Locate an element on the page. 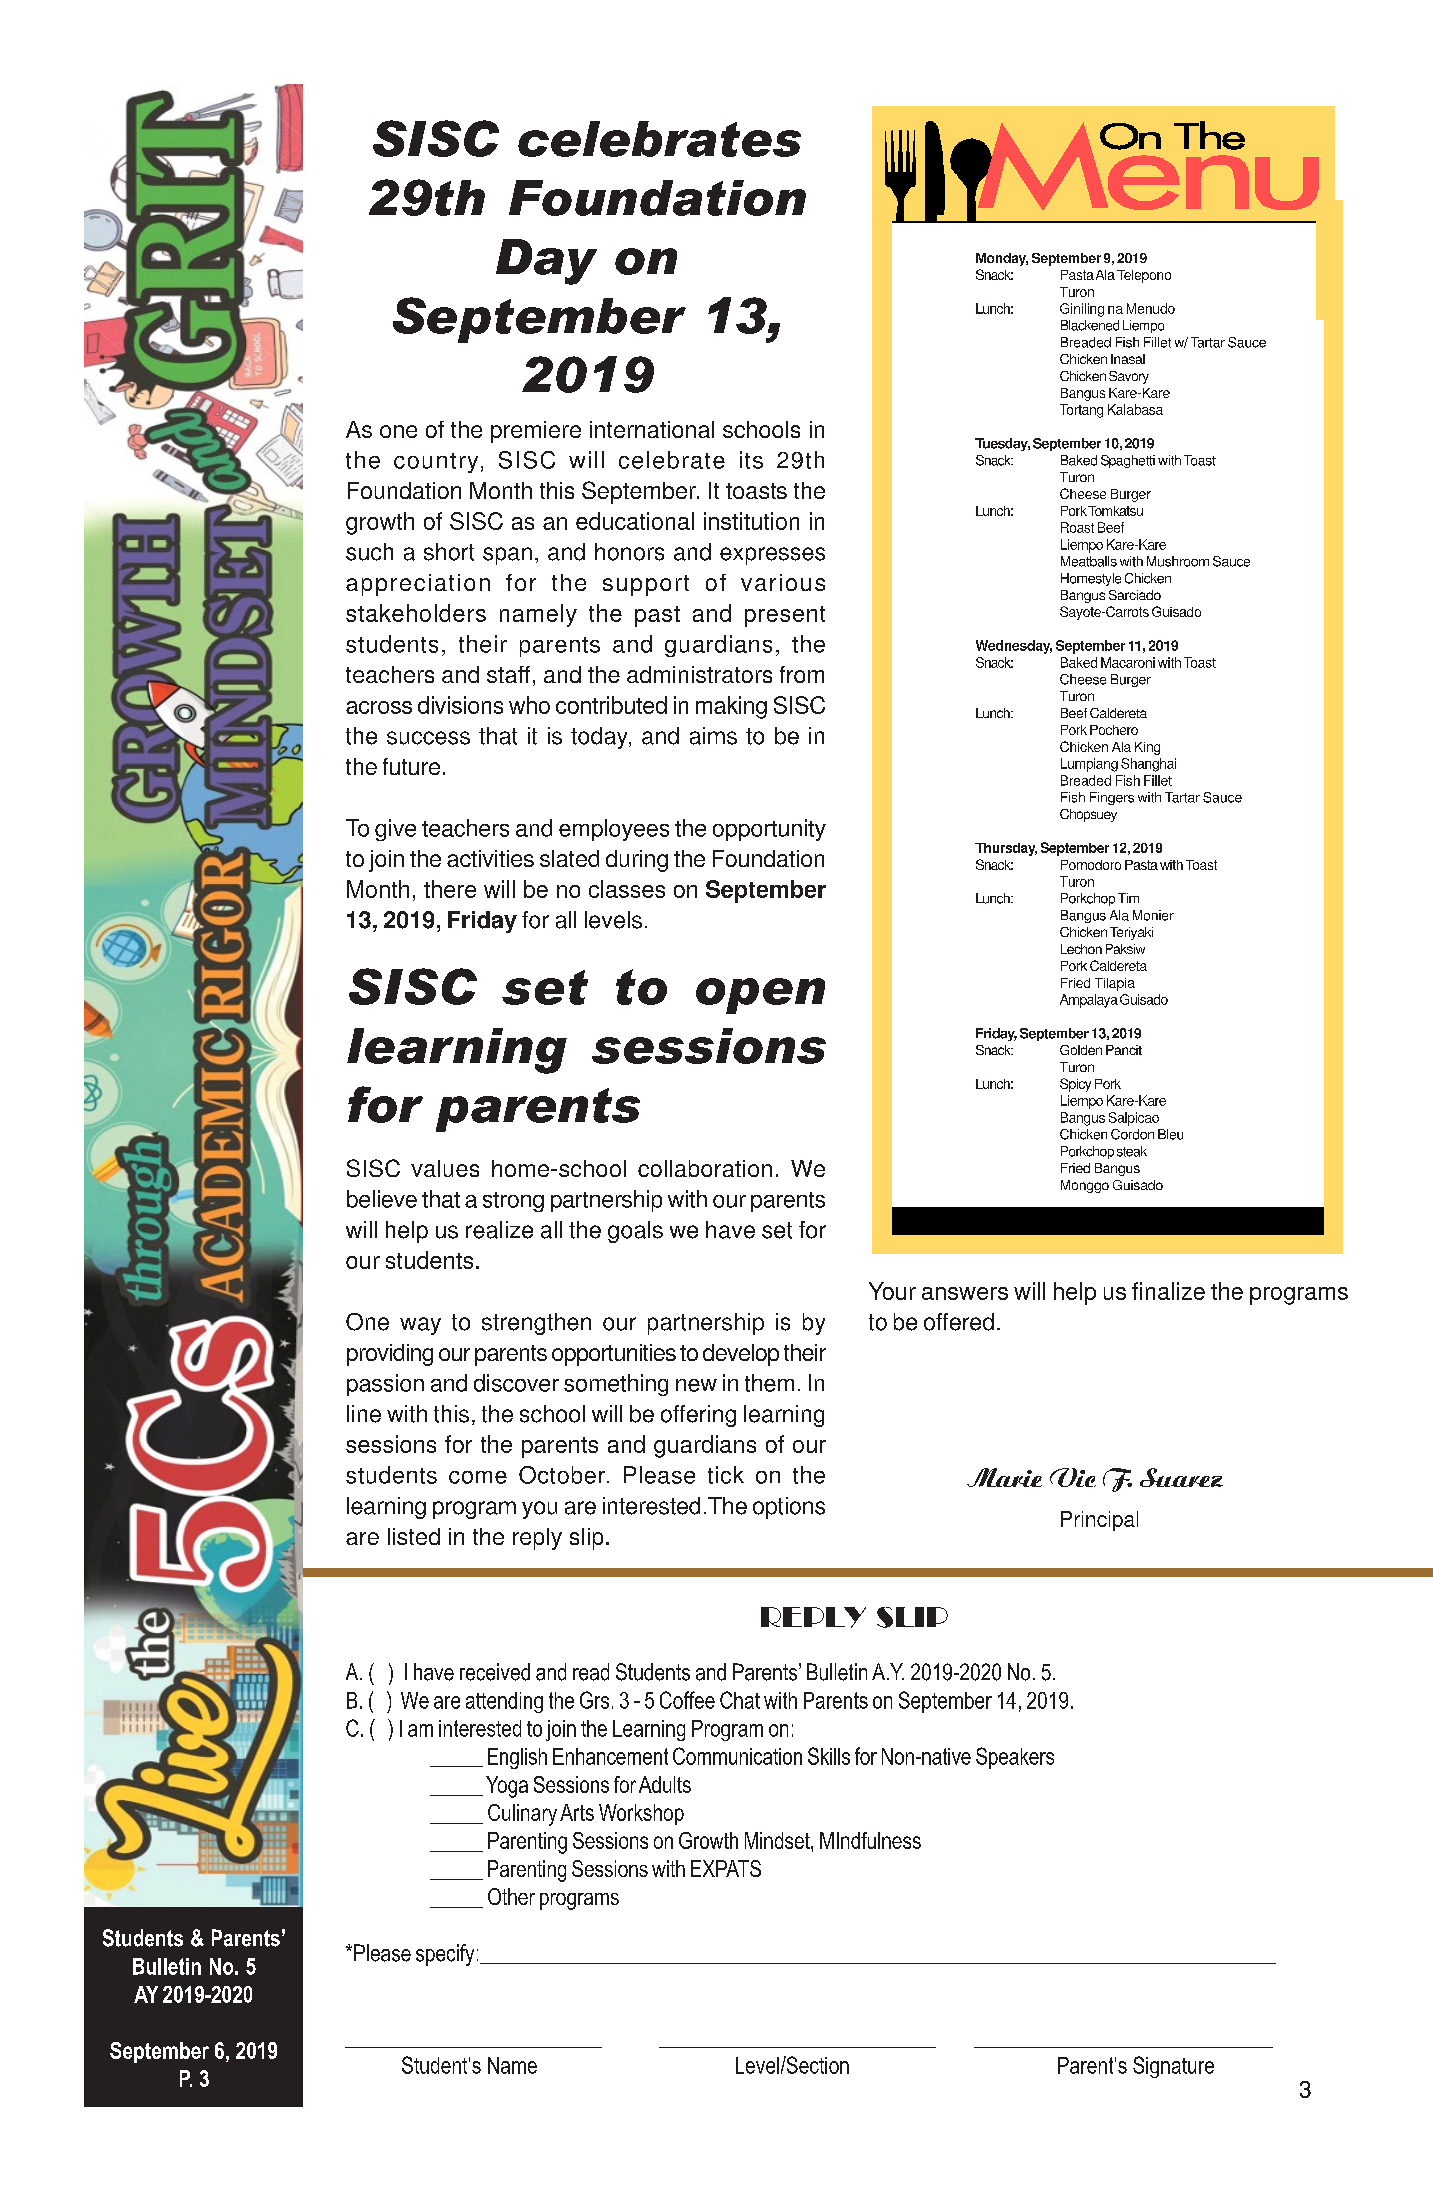 The height and width of the document is (2191, 1433). divisions is located at coordinates (460, 705).
